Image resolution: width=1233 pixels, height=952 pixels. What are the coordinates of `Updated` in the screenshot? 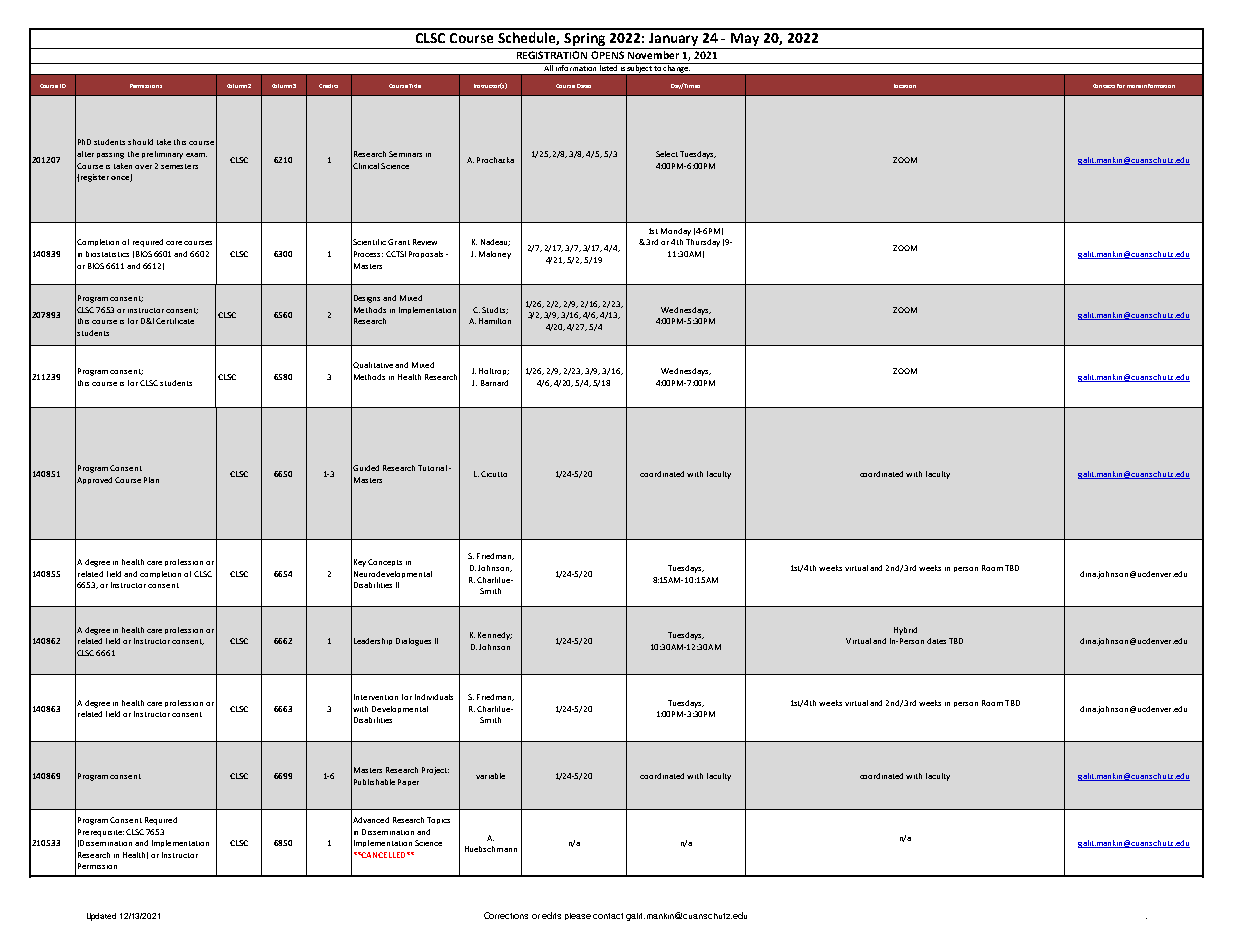 It's located at (101, 917).
